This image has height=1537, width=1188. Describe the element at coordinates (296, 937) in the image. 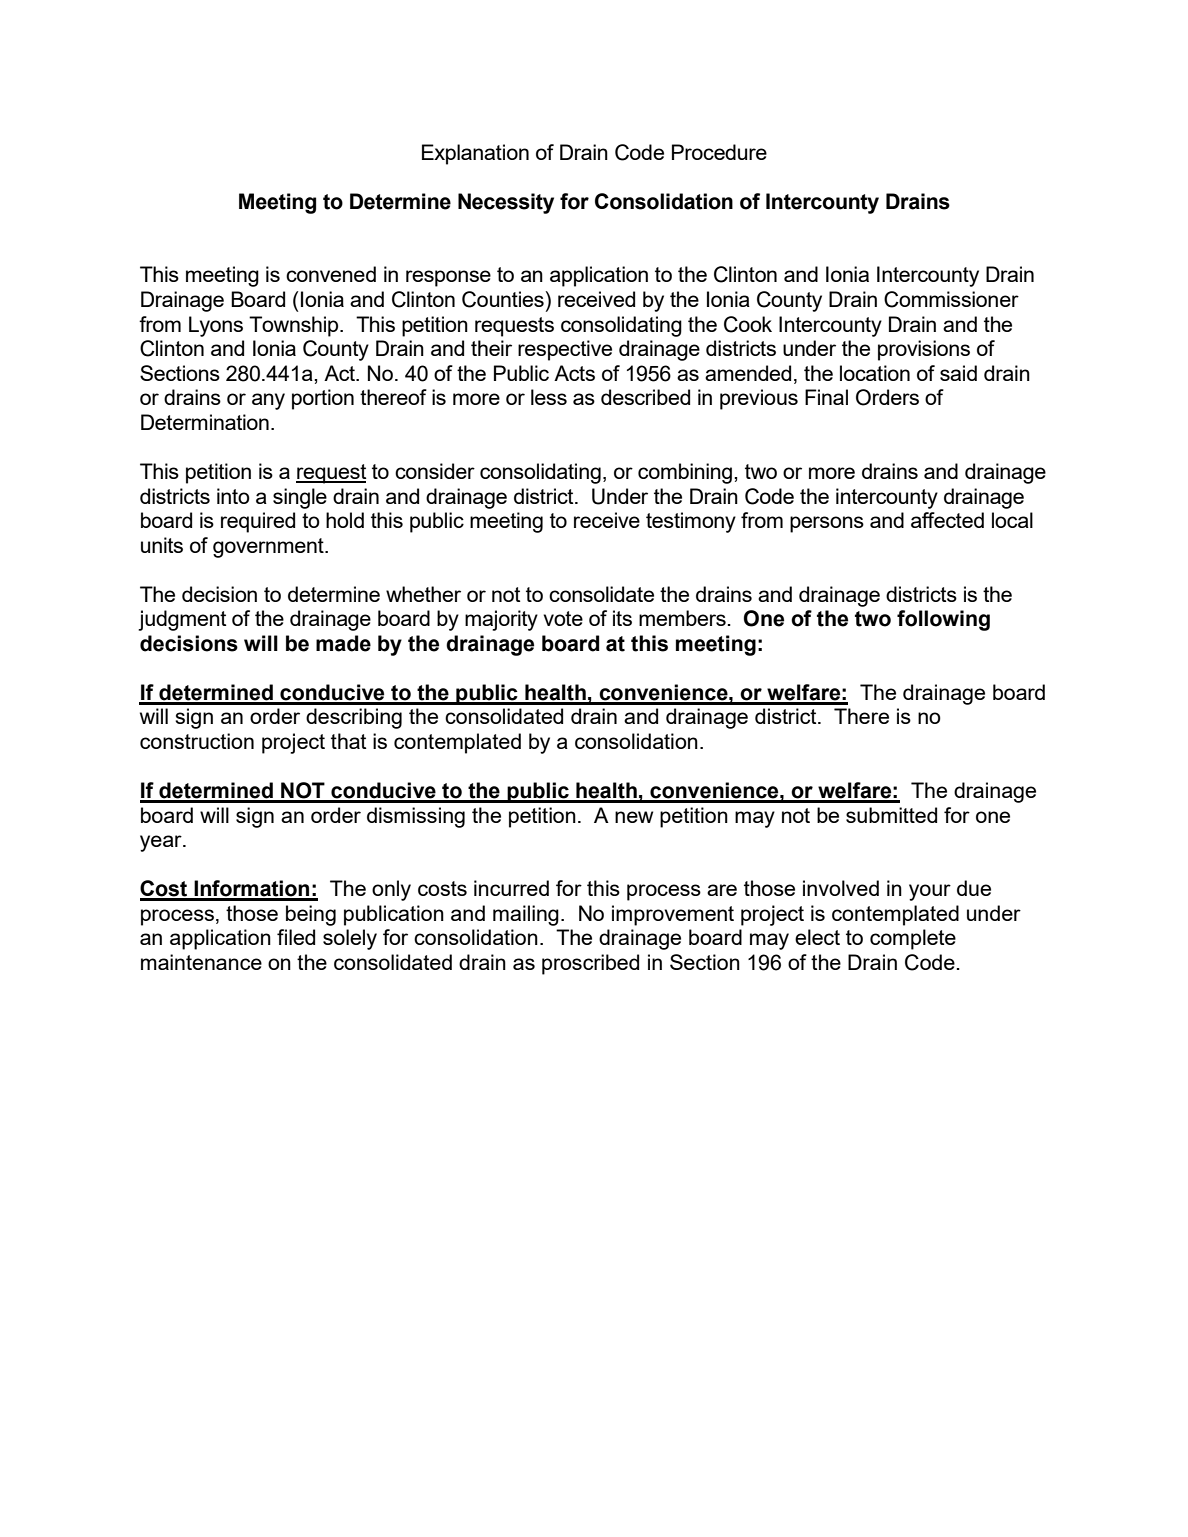

I see `filed` at that location.
